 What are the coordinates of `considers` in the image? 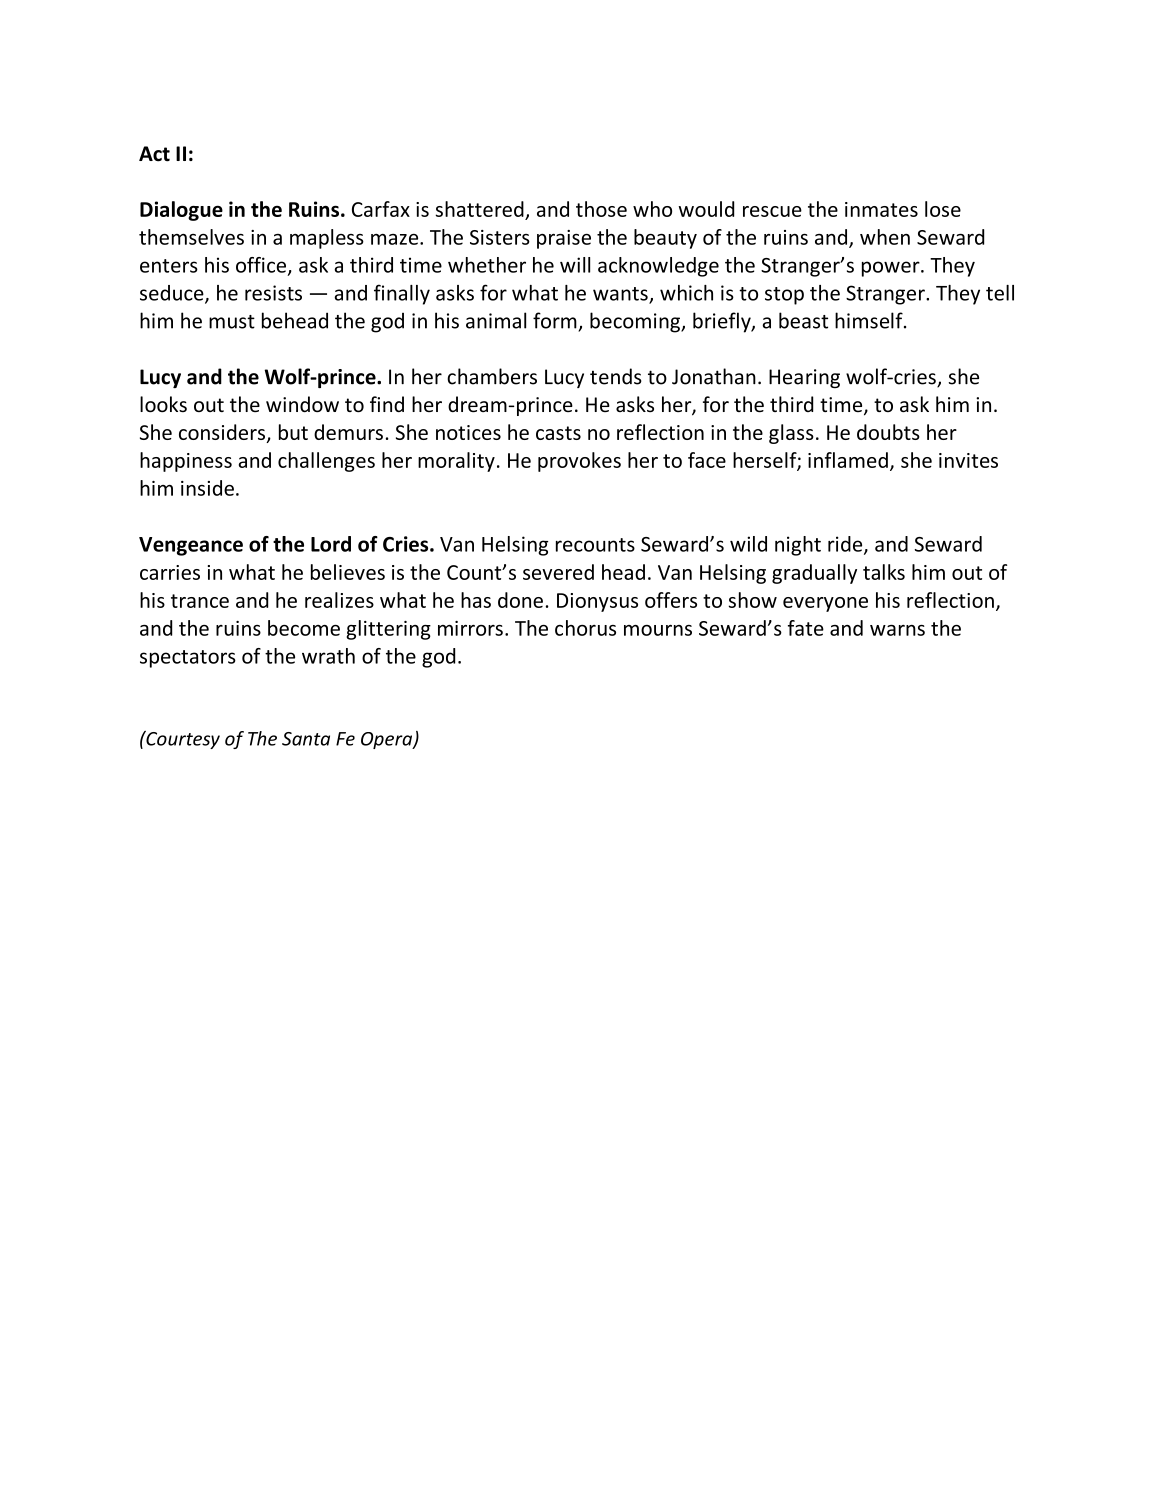 It's located at (223, 433).
